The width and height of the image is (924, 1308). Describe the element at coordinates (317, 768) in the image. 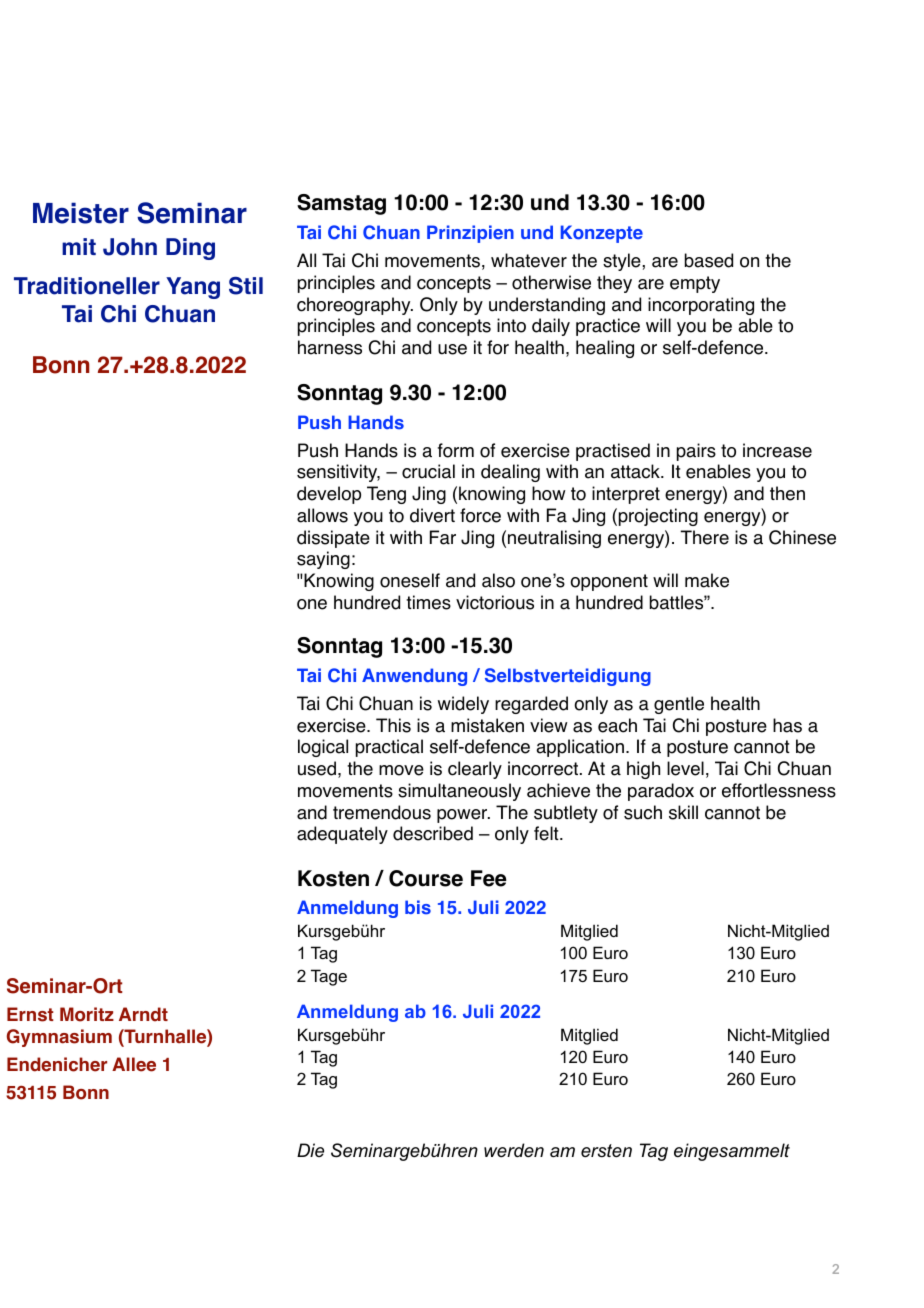

I see `used` at that location.
